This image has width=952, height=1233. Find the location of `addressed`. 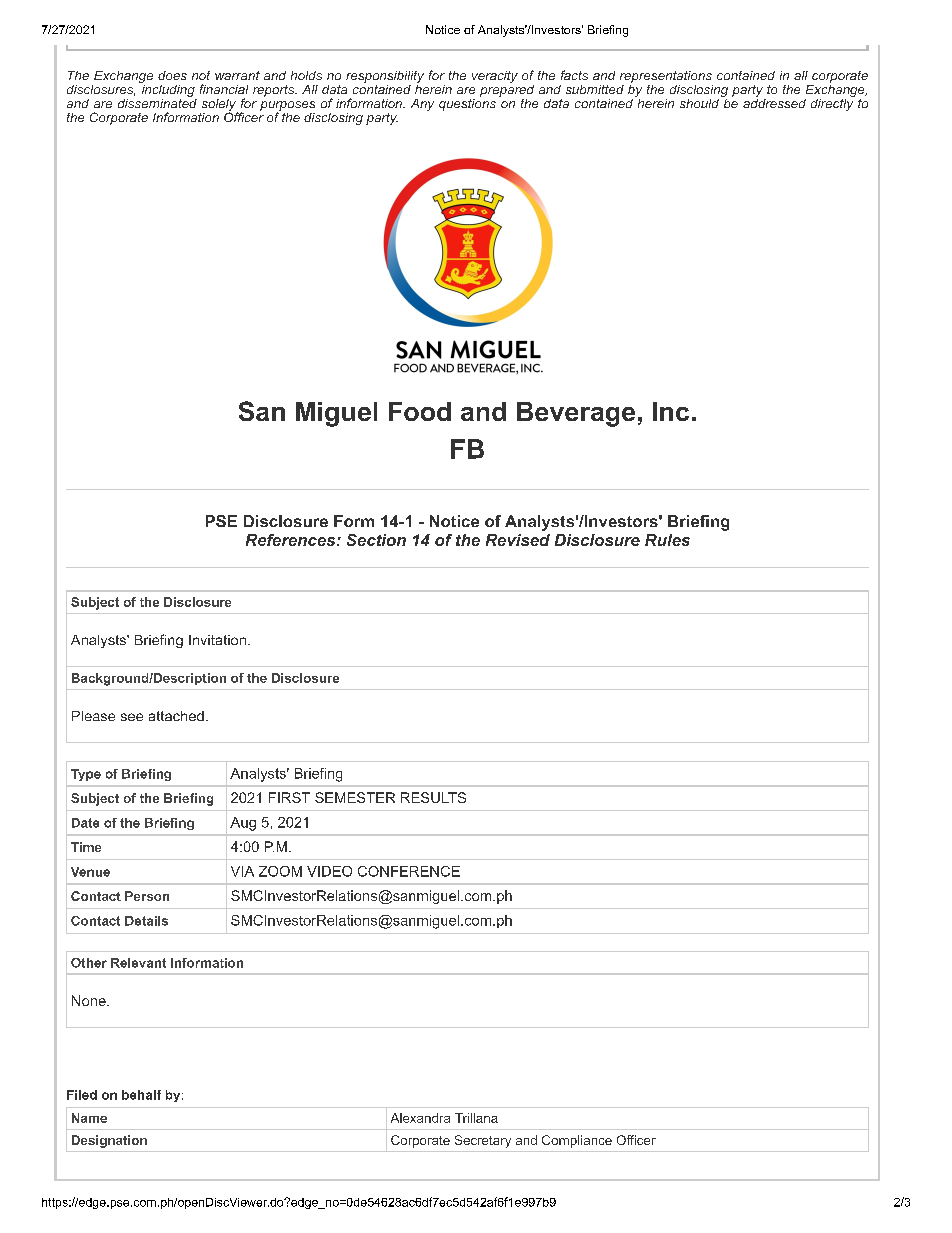

addressed is located at coordinates (774, 102).
